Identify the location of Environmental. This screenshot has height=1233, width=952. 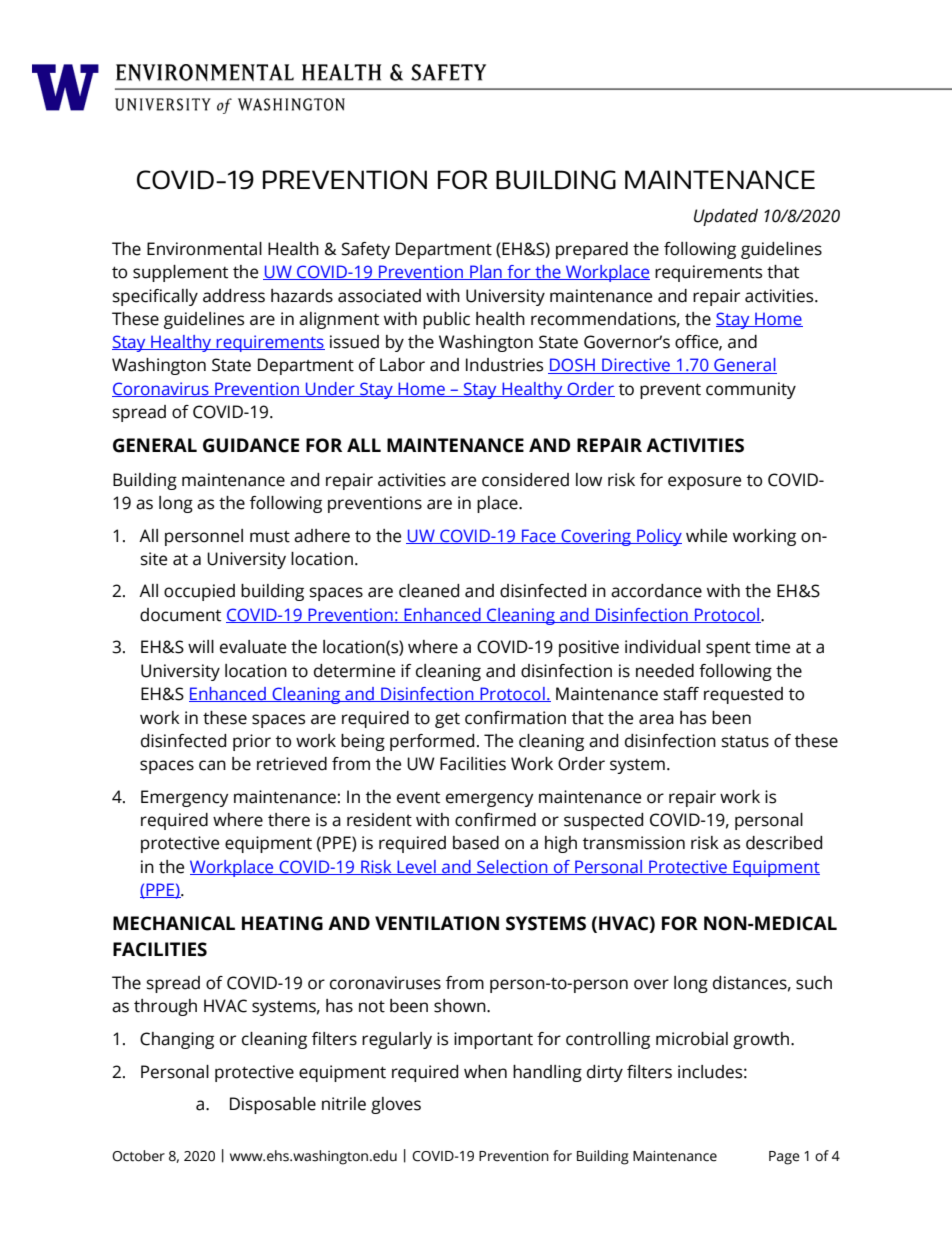
(204, 249).
